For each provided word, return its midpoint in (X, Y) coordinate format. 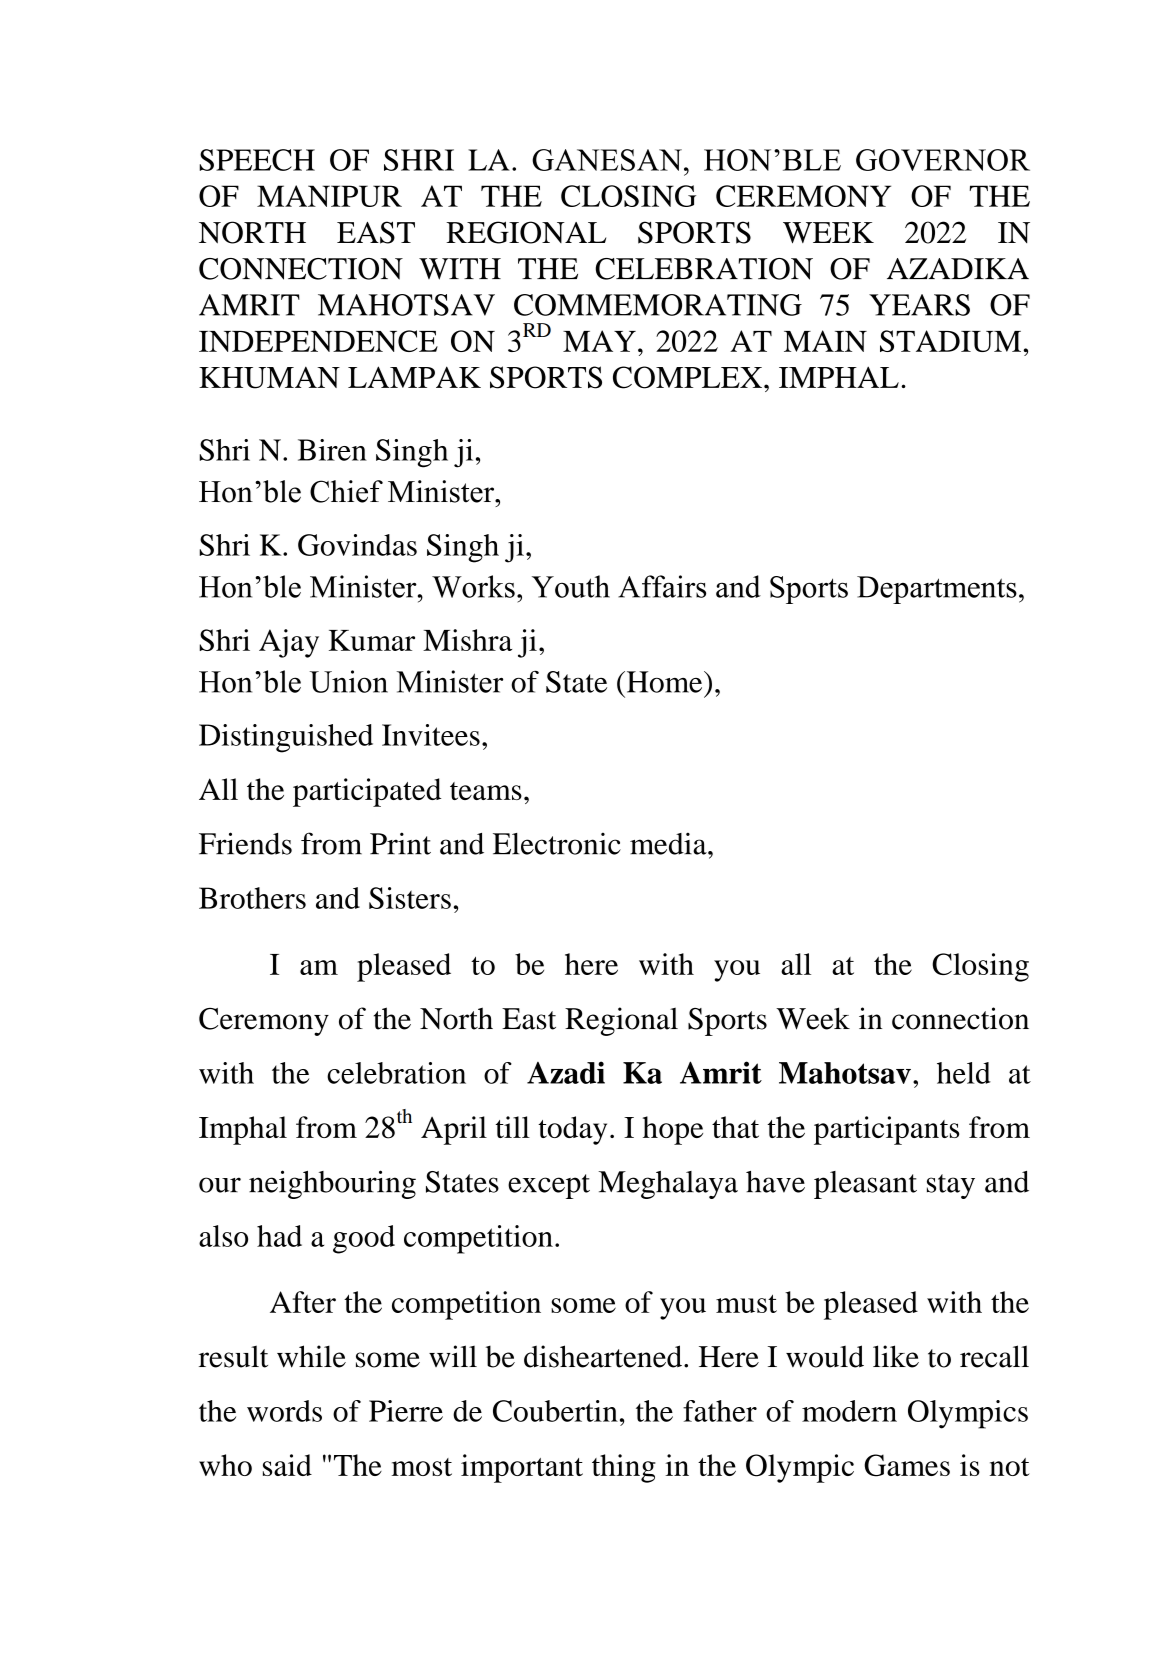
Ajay (289, 643)
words (284, 1411)
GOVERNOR (943, 160)
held (964, 1073)
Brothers (252, 898)
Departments (937, 590)
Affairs (662, 586)
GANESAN (607, 160)
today (572, 1130)
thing (624, 1468)
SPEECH (257, 160)
